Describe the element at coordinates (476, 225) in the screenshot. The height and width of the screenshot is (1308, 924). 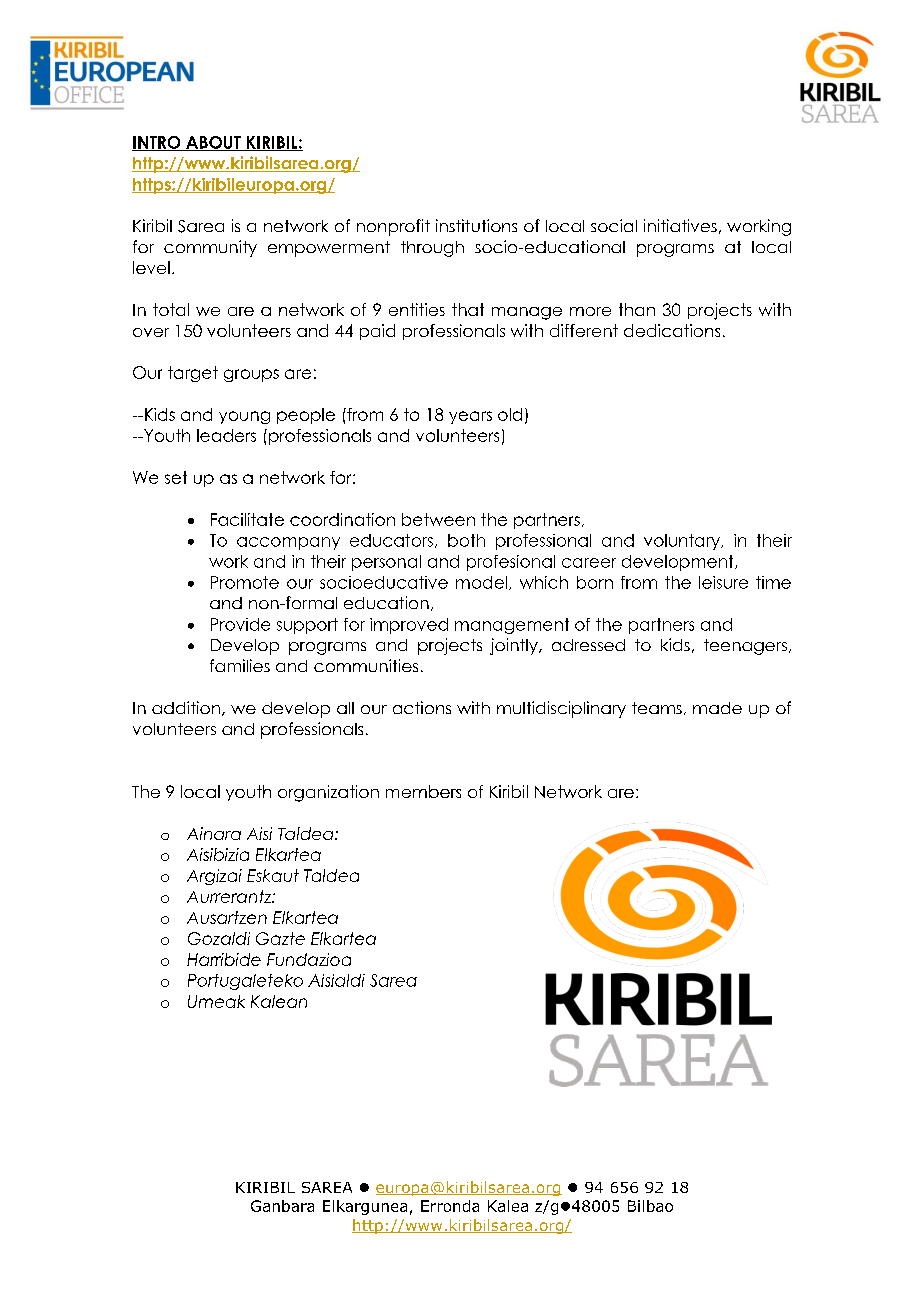
I see `institutions` at that location.
